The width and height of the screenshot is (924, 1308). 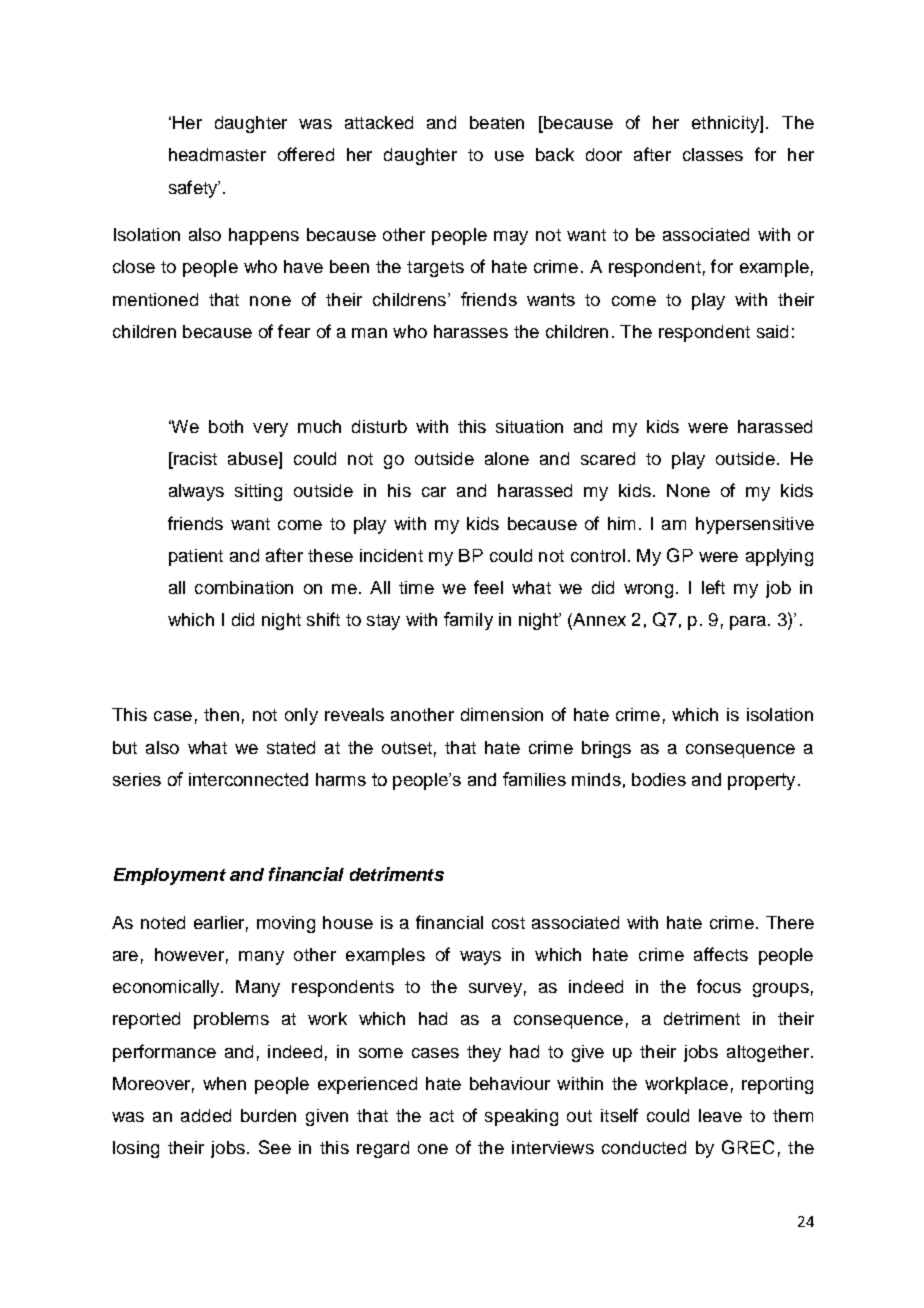 I want to click on situation, so click(x=529, y=426).
